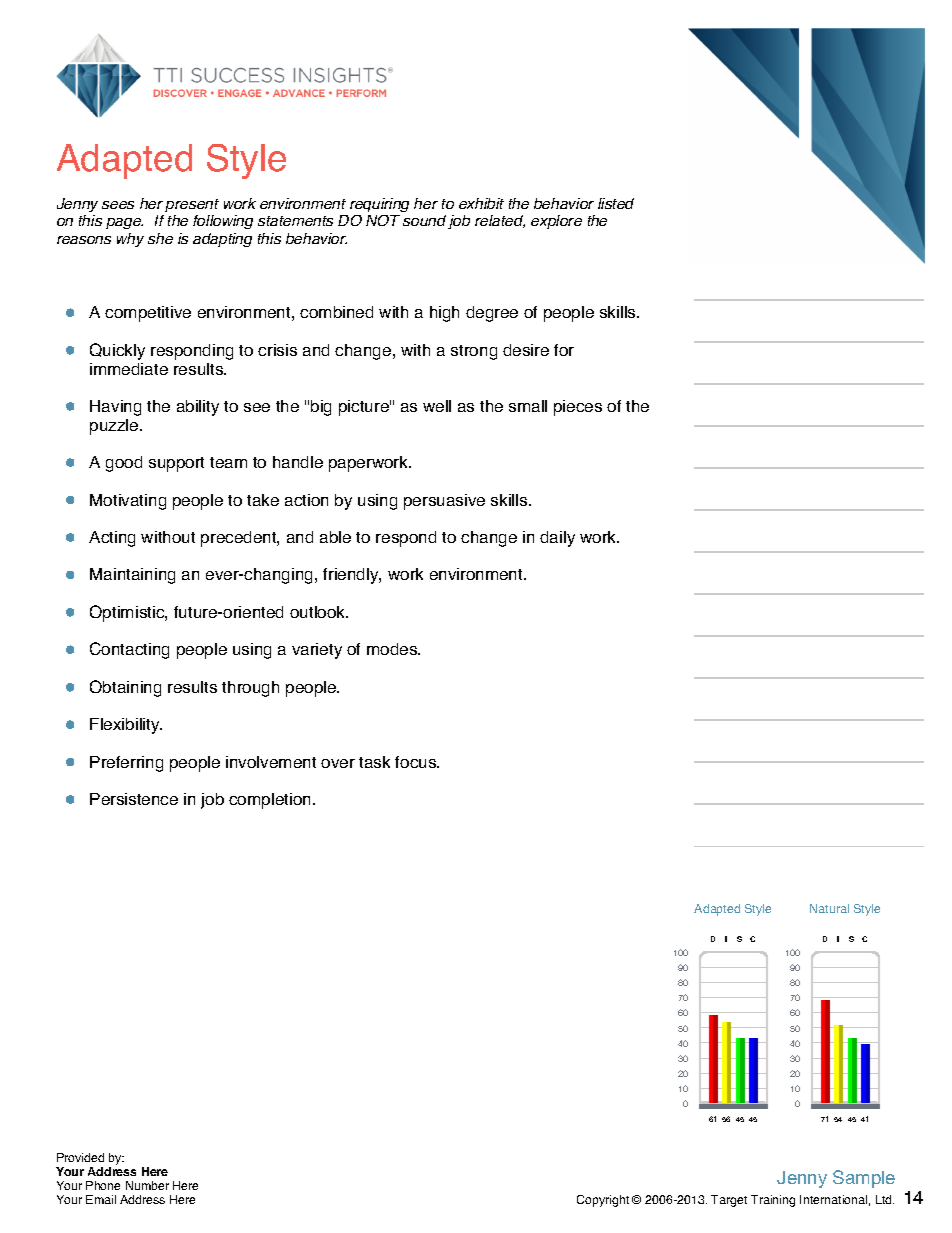 The image size is (952, 1233). I want to click on related, so click(500, 221).
